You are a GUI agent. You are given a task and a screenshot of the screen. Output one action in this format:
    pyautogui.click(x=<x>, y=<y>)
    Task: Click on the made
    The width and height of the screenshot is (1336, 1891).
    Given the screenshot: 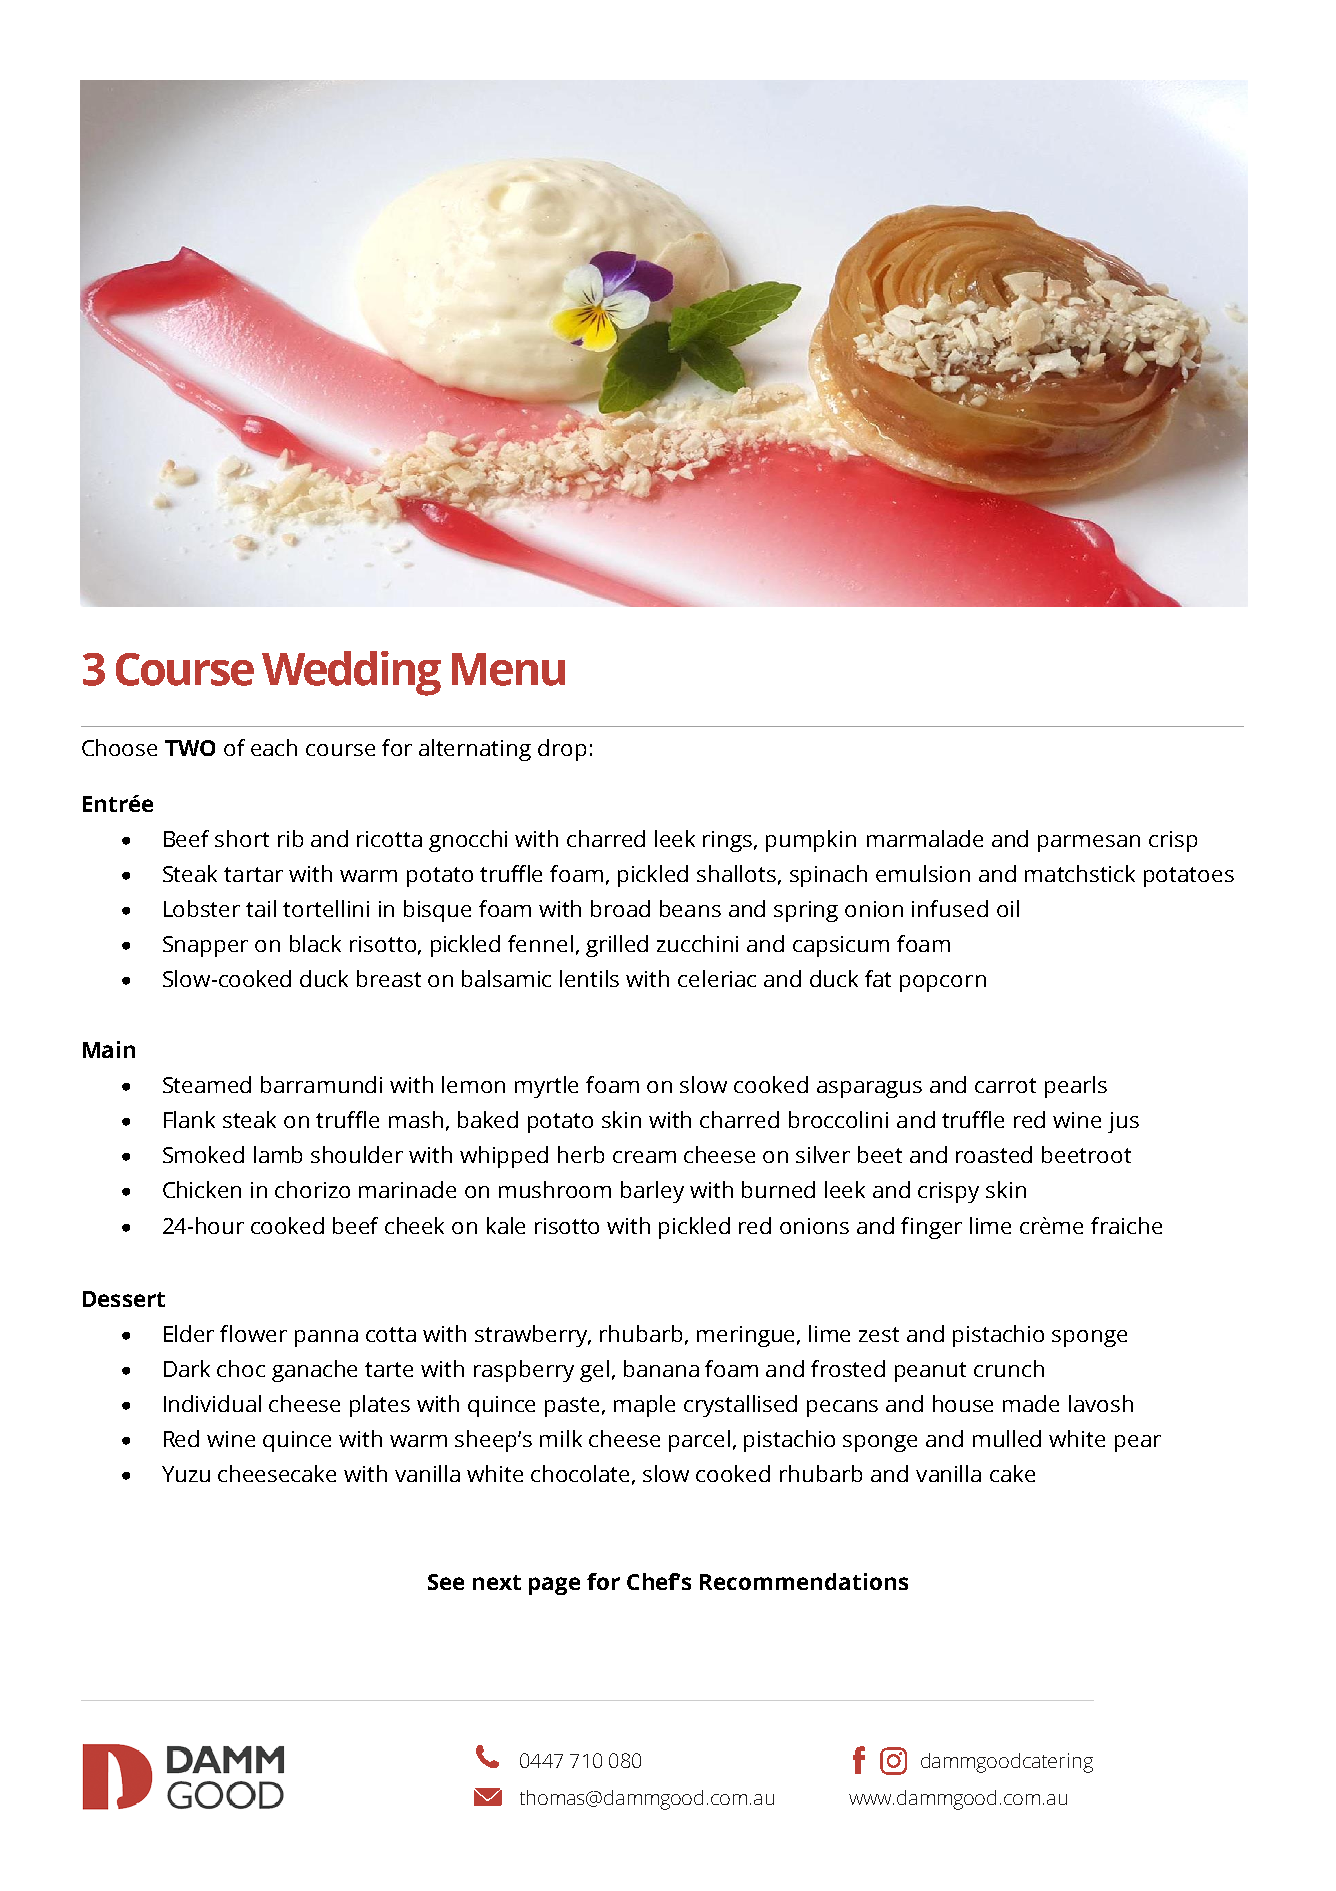 What is the action you would take?
    pyautogui.click(x=1031, y=1403)
